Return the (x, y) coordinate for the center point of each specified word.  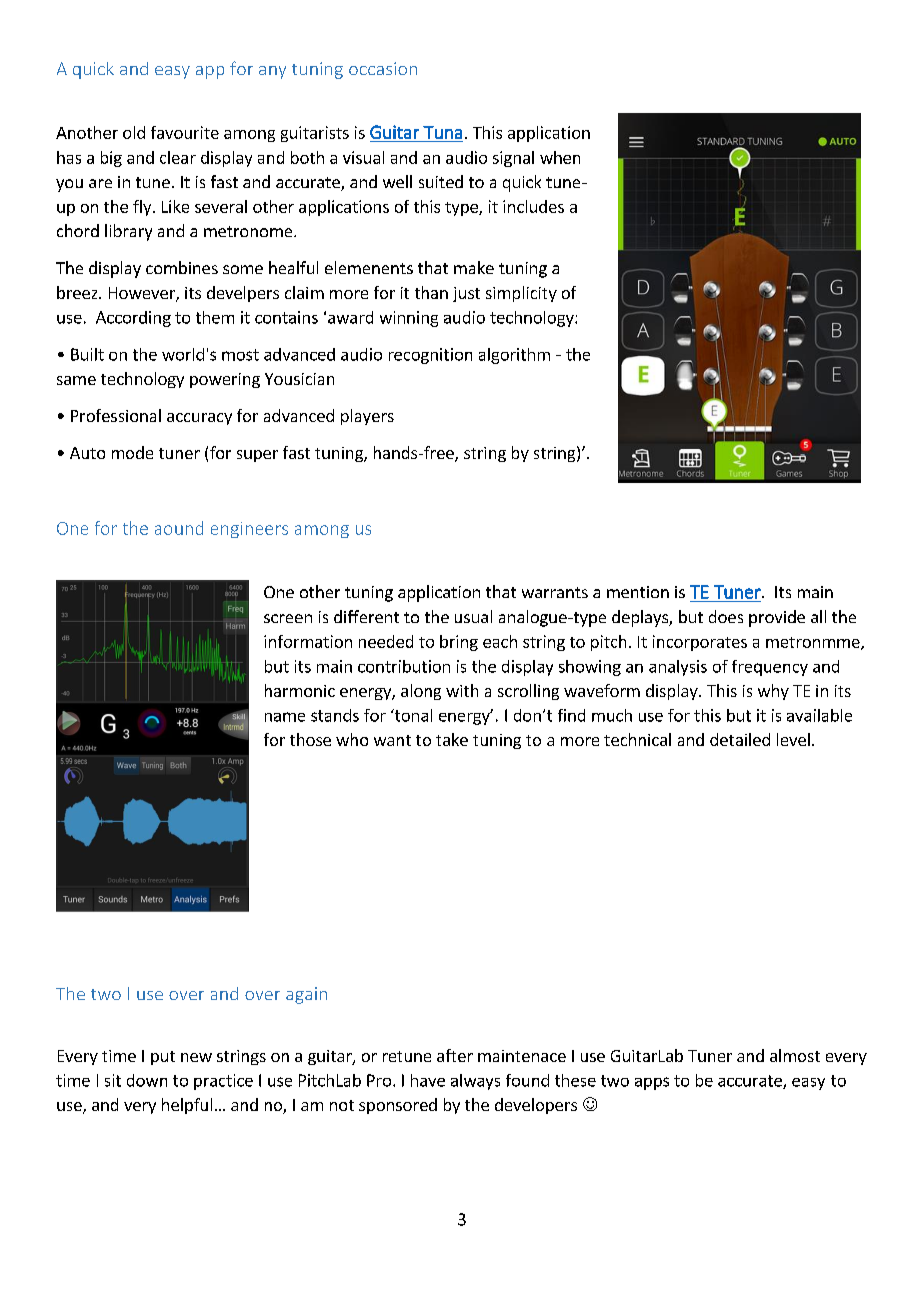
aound (179, 528)
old (134, 132)
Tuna (442, 132)
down (147, 1080)
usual (473, 616)
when (560, 157)
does (726, 616)
